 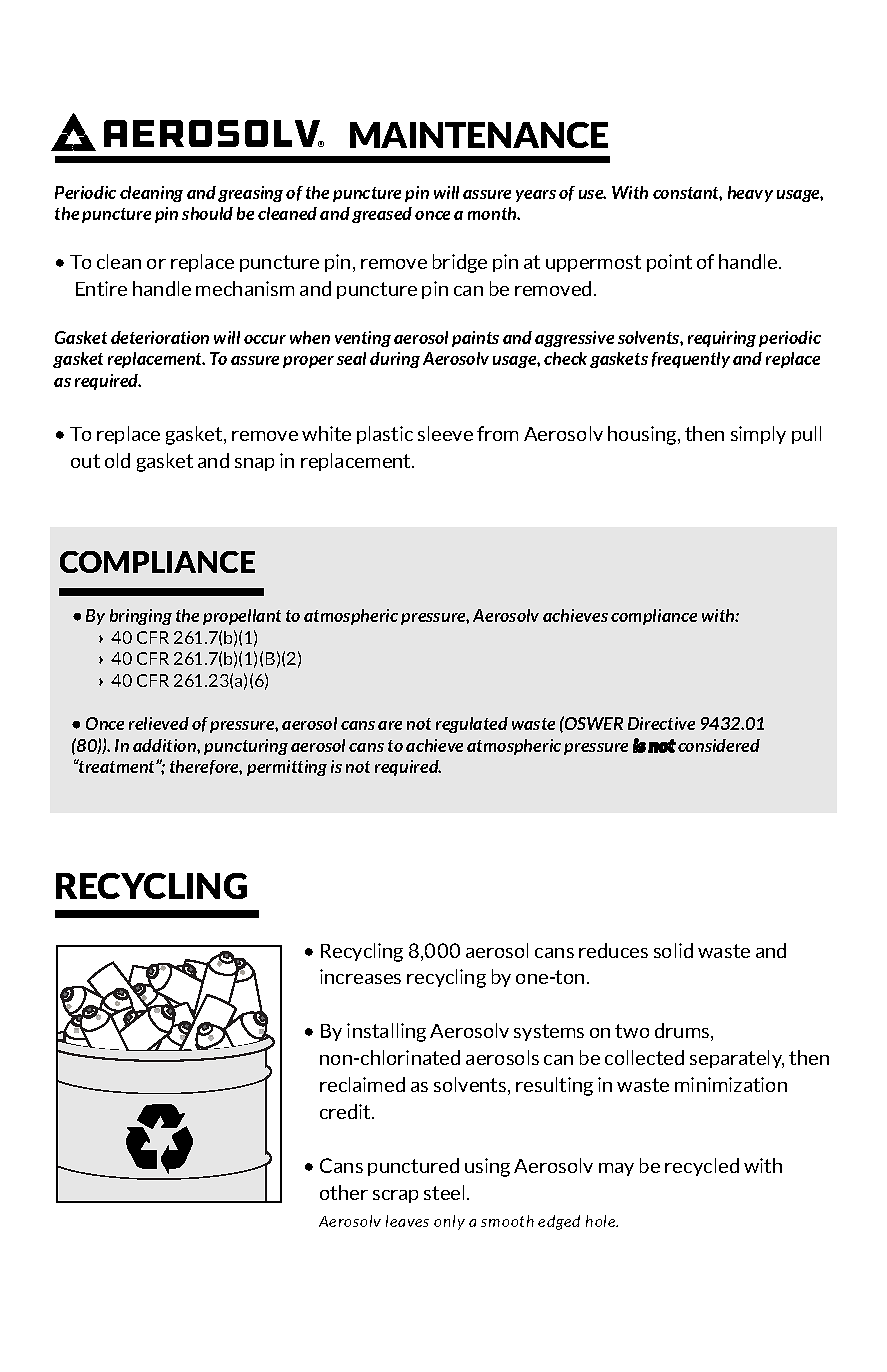 I want to click on therefore, so click(x=206, y=767).
